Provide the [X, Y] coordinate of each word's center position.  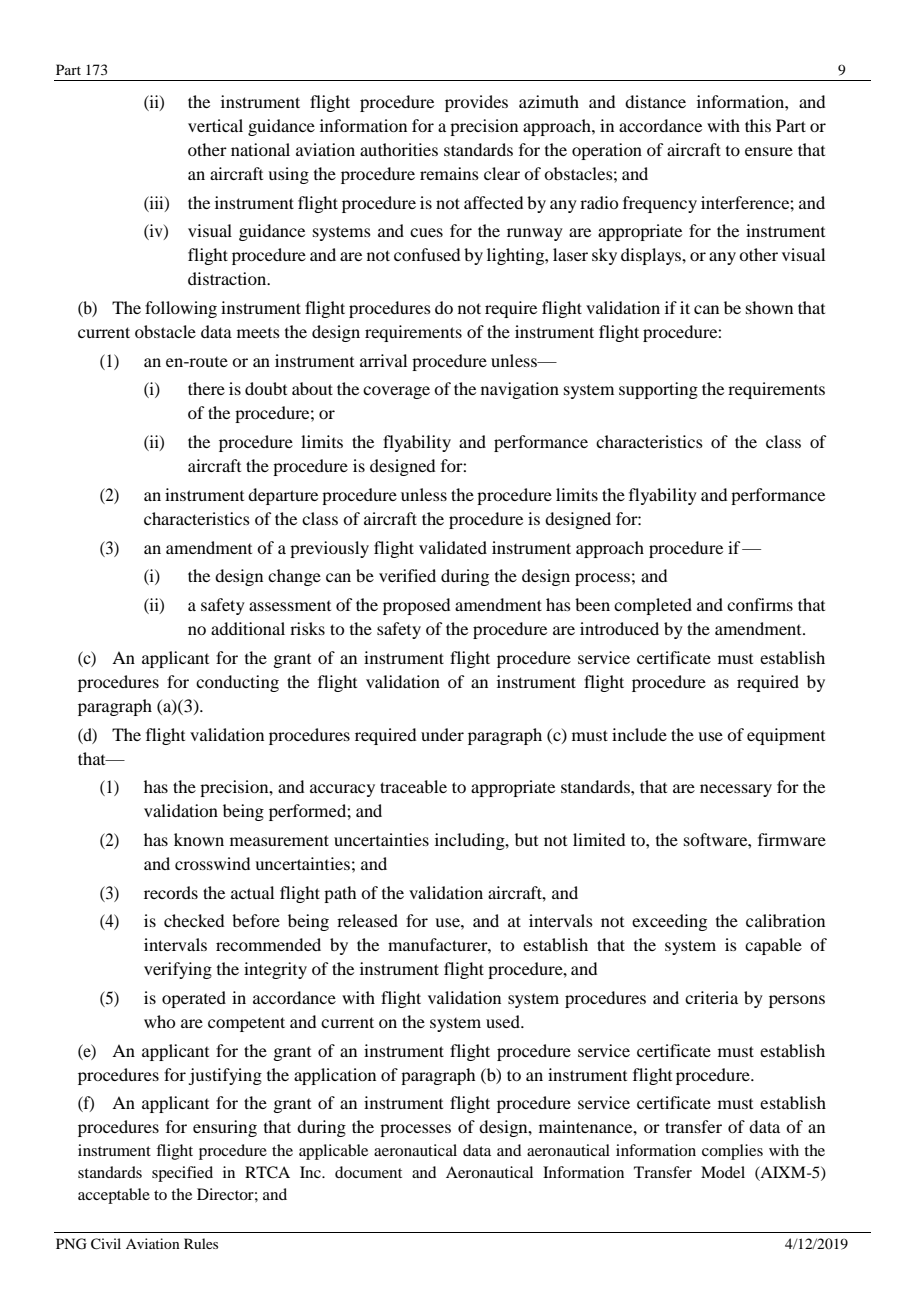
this [758, 125]
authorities [399, 149]
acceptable [114, 1196]
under [442, 734]
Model [723, 1172]
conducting [237, 683]
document [368, 1172]
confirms [760, 604]
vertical [215, 125]
